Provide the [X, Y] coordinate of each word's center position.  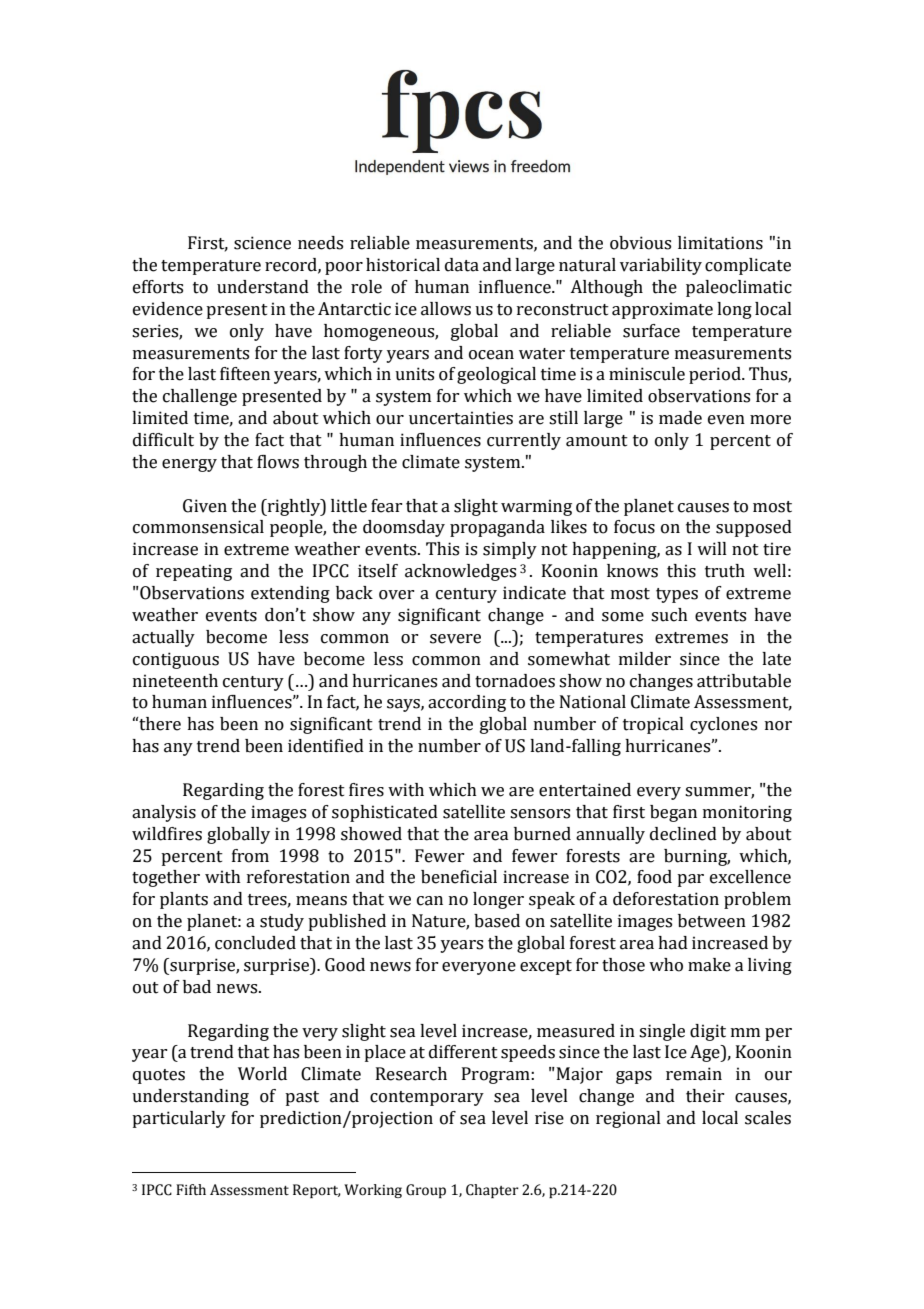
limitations [720, 243]
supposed [754, 528]
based [497, 921]
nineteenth [175, 681]
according [467, 703]
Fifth [191, 1189]
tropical [653, 725]
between [712, 921]
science [262, 243]
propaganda [497, 528]
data [462, 265]
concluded [255, 943]
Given [205, 506]
